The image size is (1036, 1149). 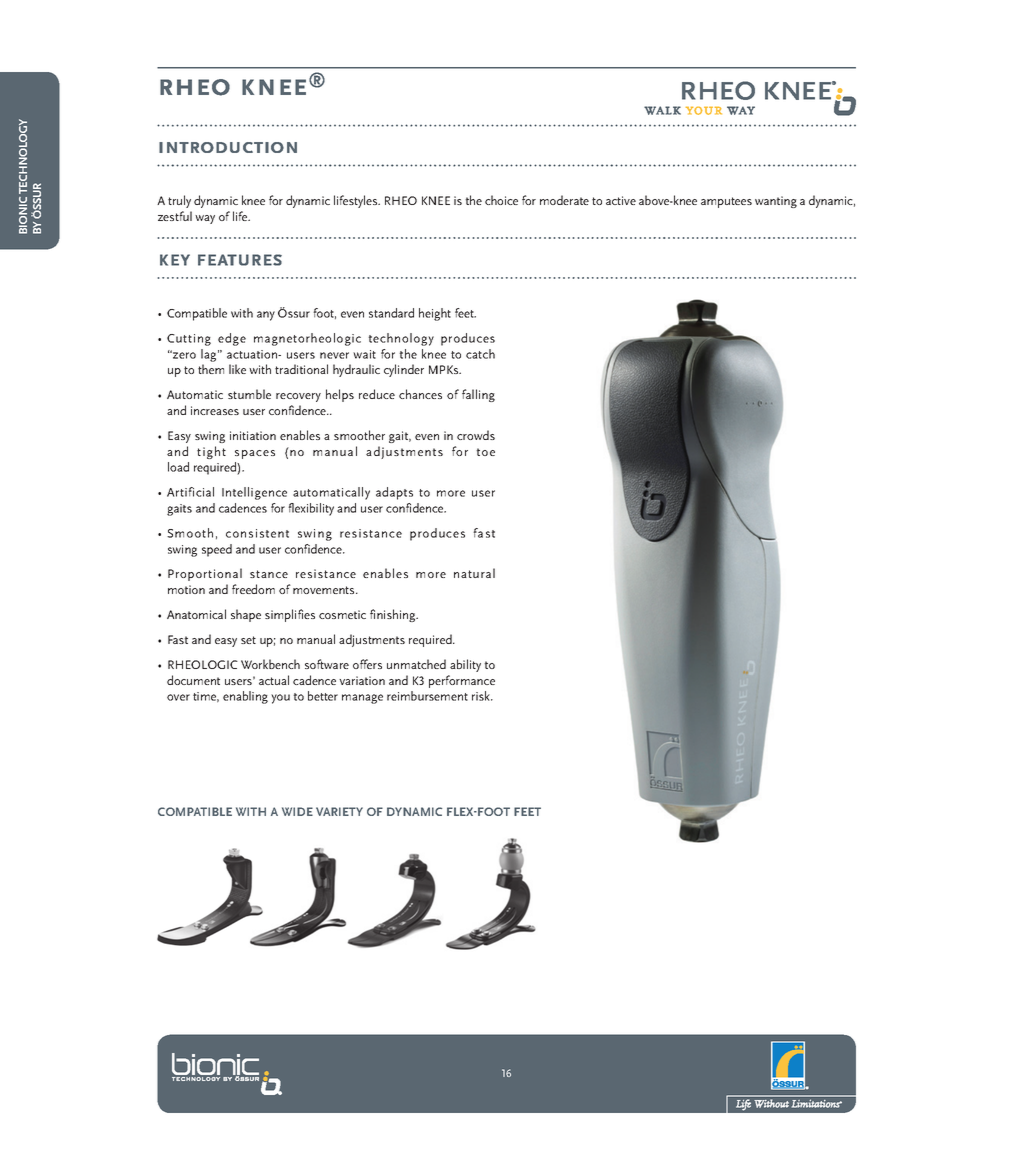 I want to click on amputees, so click(x=726, y=202).
